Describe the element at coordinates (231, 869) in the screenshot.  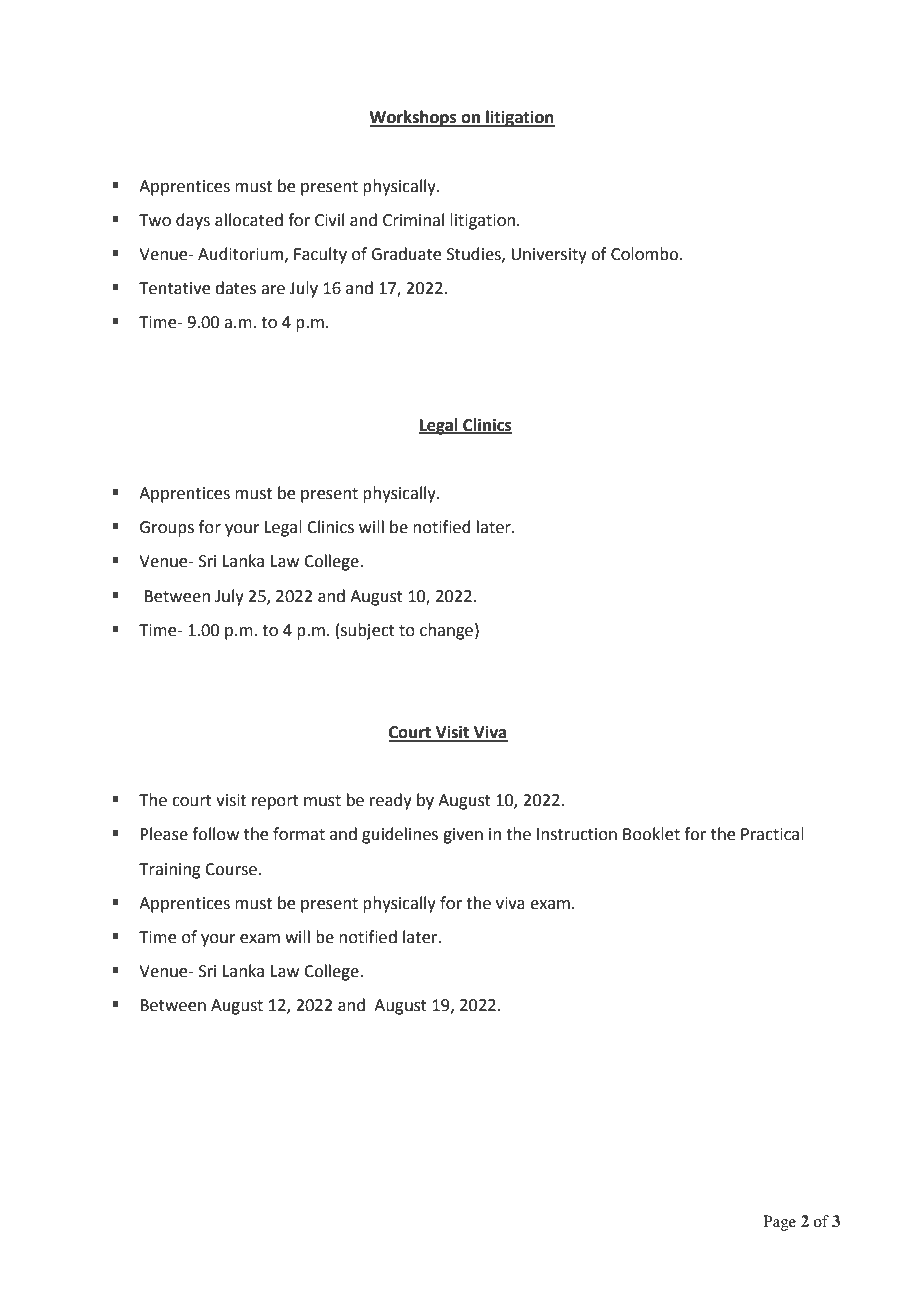
I see `Course` at that location.
